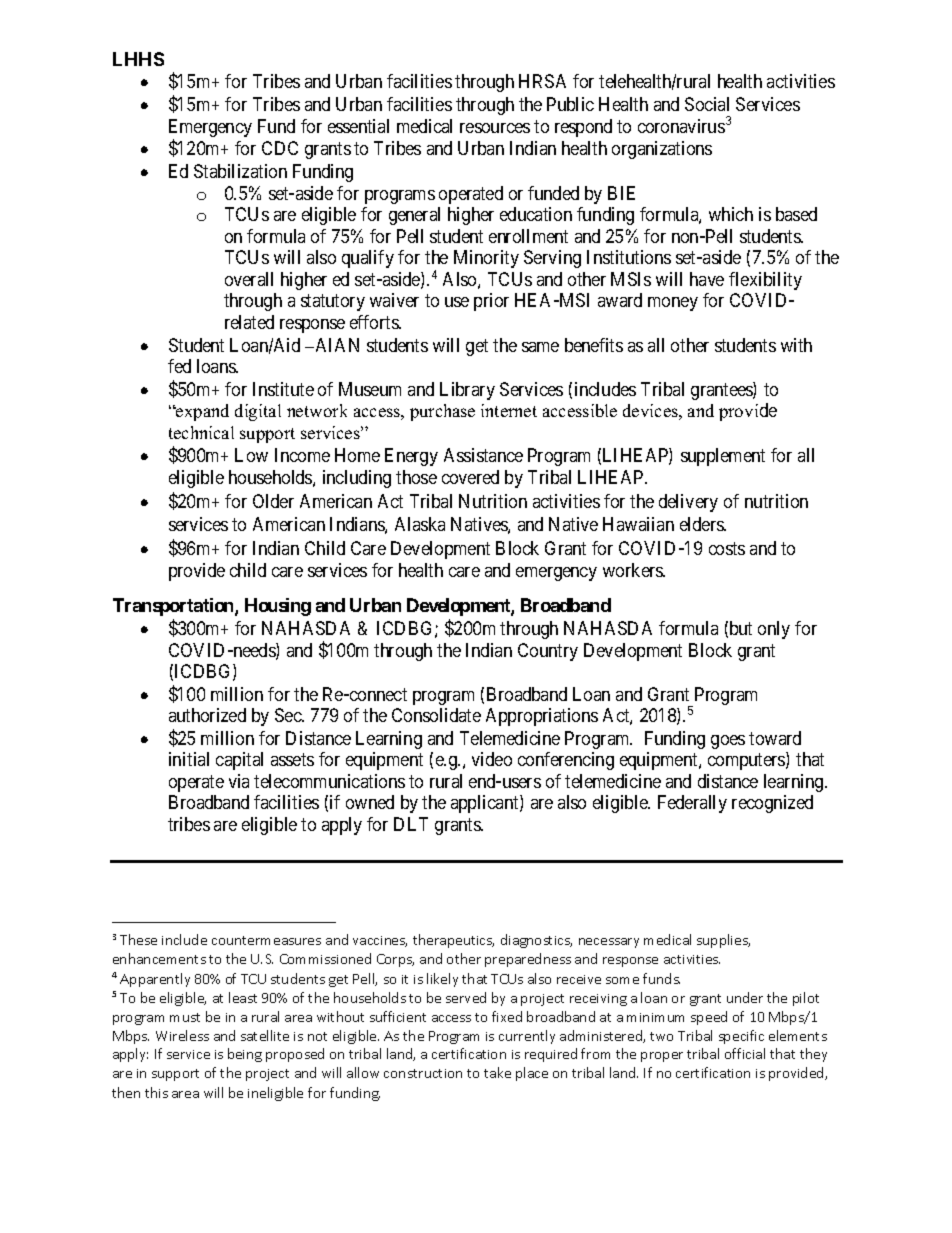  I want to click on being, so click(245, 1055).
